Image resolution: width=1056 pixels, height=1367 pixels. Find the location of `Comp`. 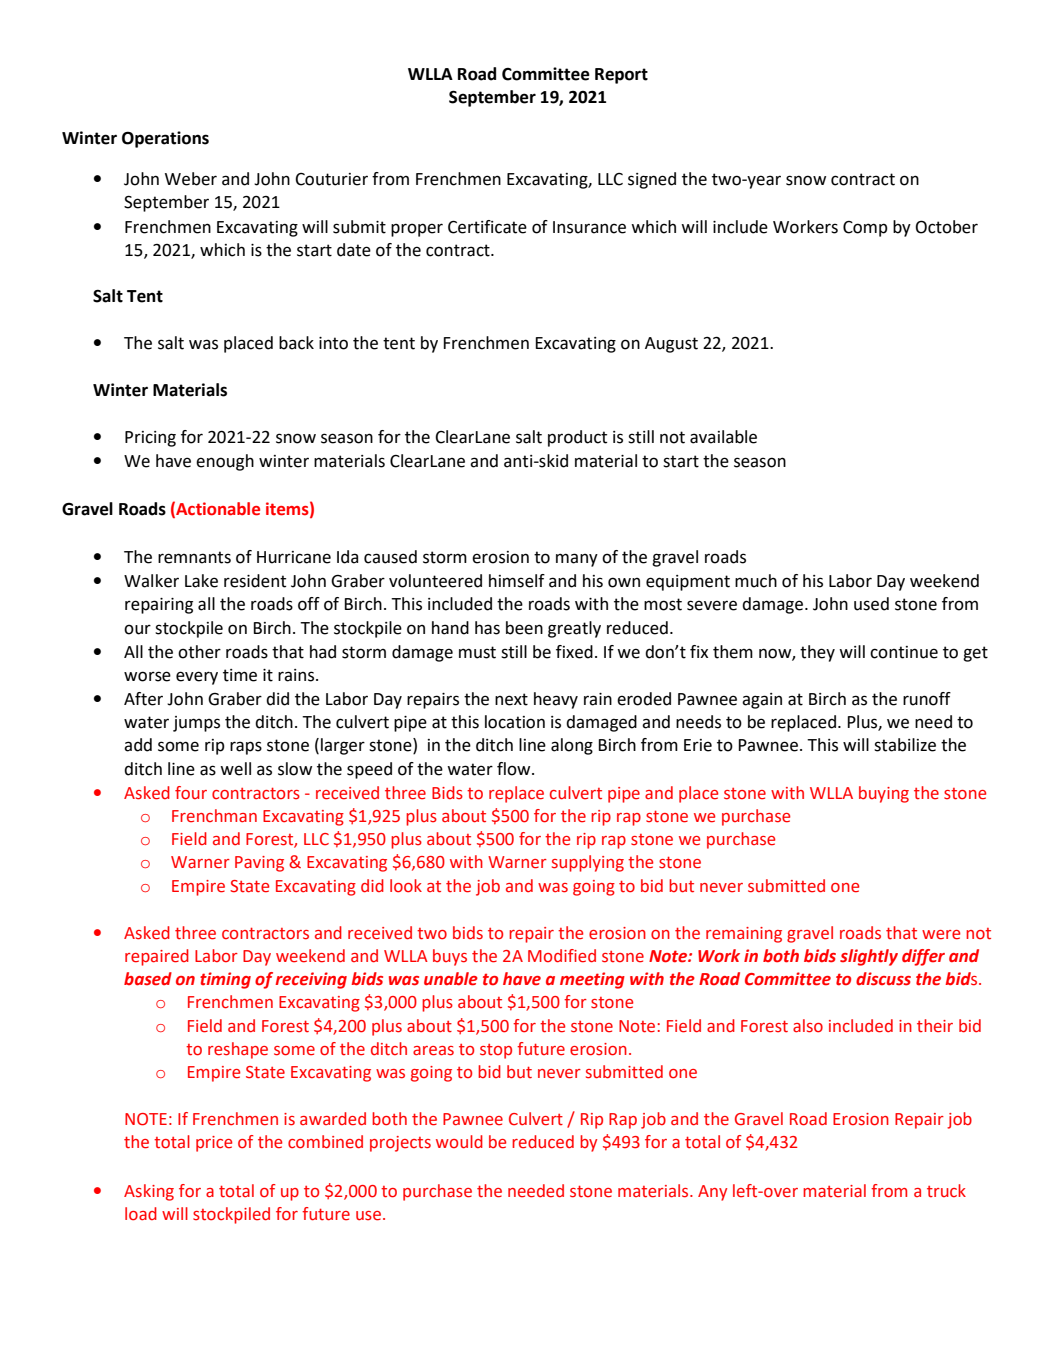

Comp is located at coordinates (865, 229).
